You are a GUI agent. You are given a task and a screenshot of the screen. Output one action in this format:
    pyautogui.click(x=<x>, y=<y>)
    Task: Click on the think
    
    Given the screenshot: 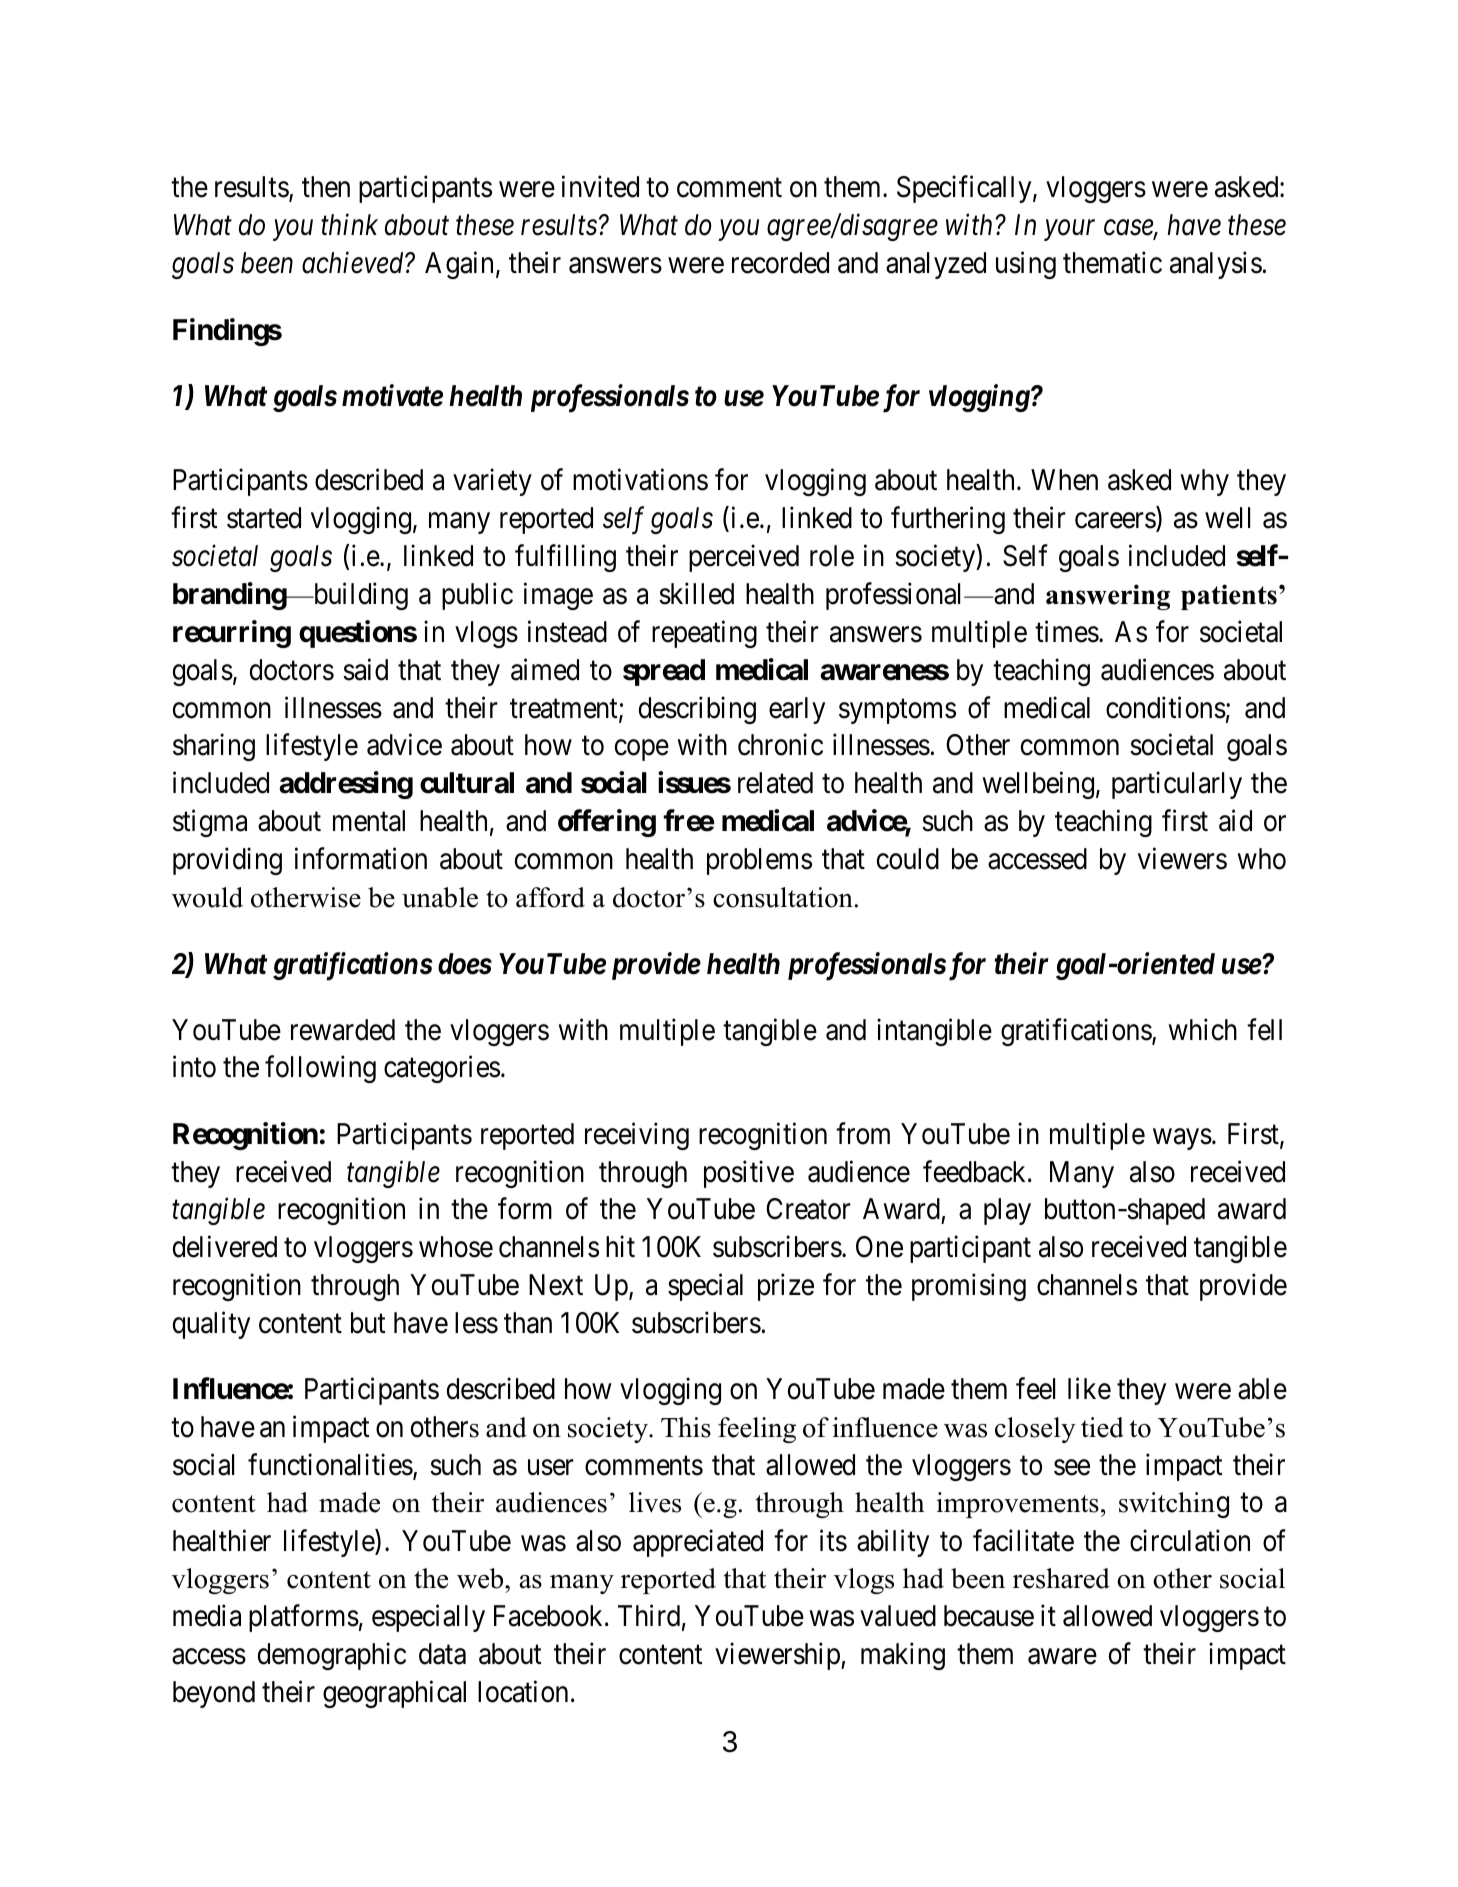 What is the action you would take?
    pyautogui.click(x=349, y=224)
